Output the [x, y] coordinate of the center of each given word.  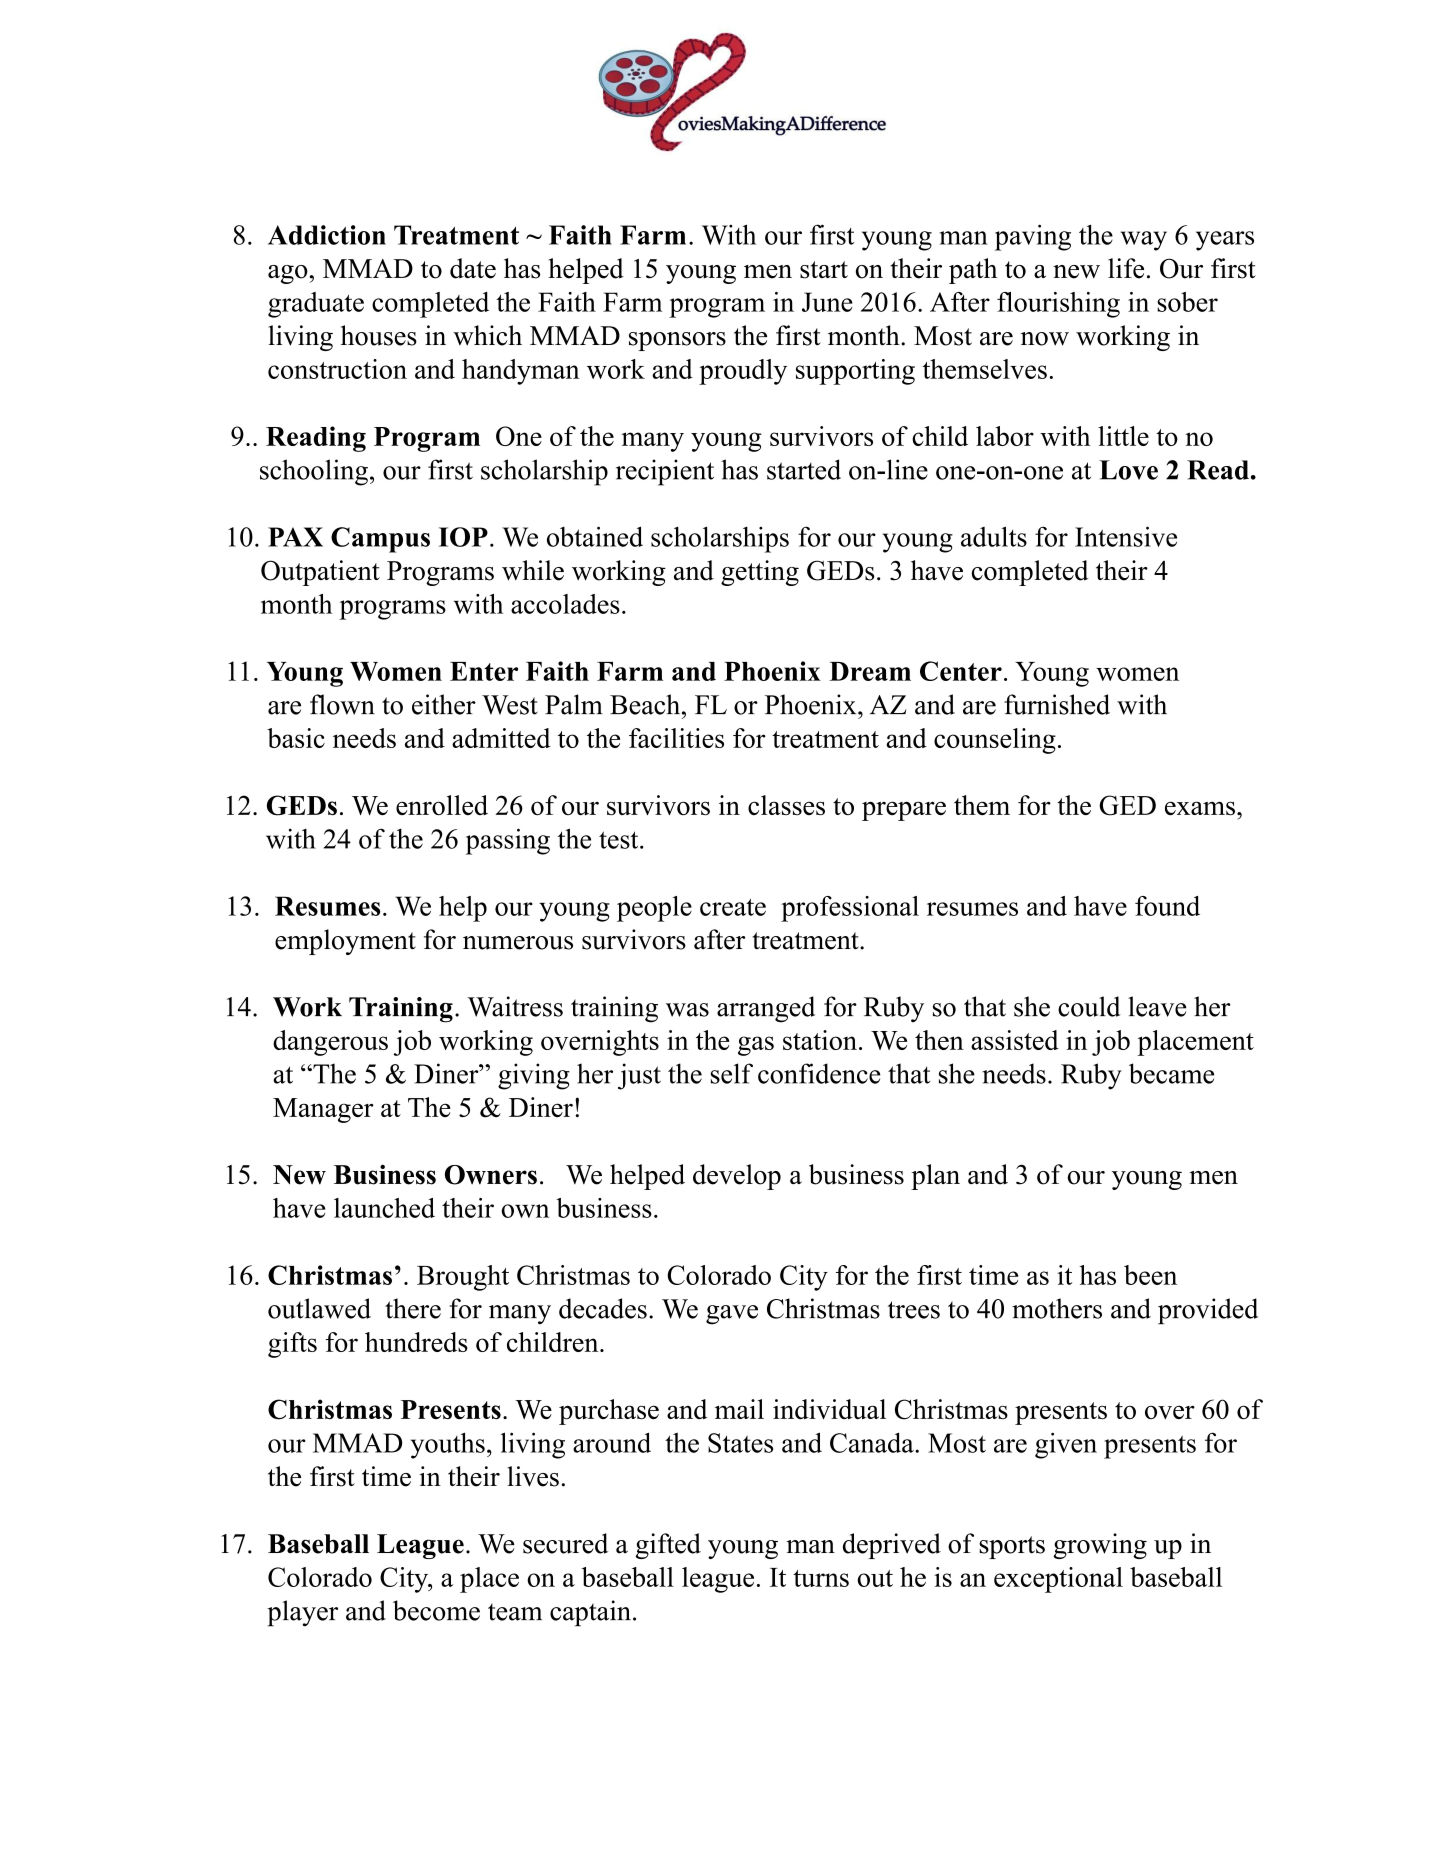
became [1171, 1073]
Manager [323, 1110]
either [444, 704]
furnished [1057, 704]
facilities [676, 738]
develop [737, 1177]
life [1126, 268]
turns [821, 1578]
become [436, 1610]
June [827, 302]
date [473, 268]
